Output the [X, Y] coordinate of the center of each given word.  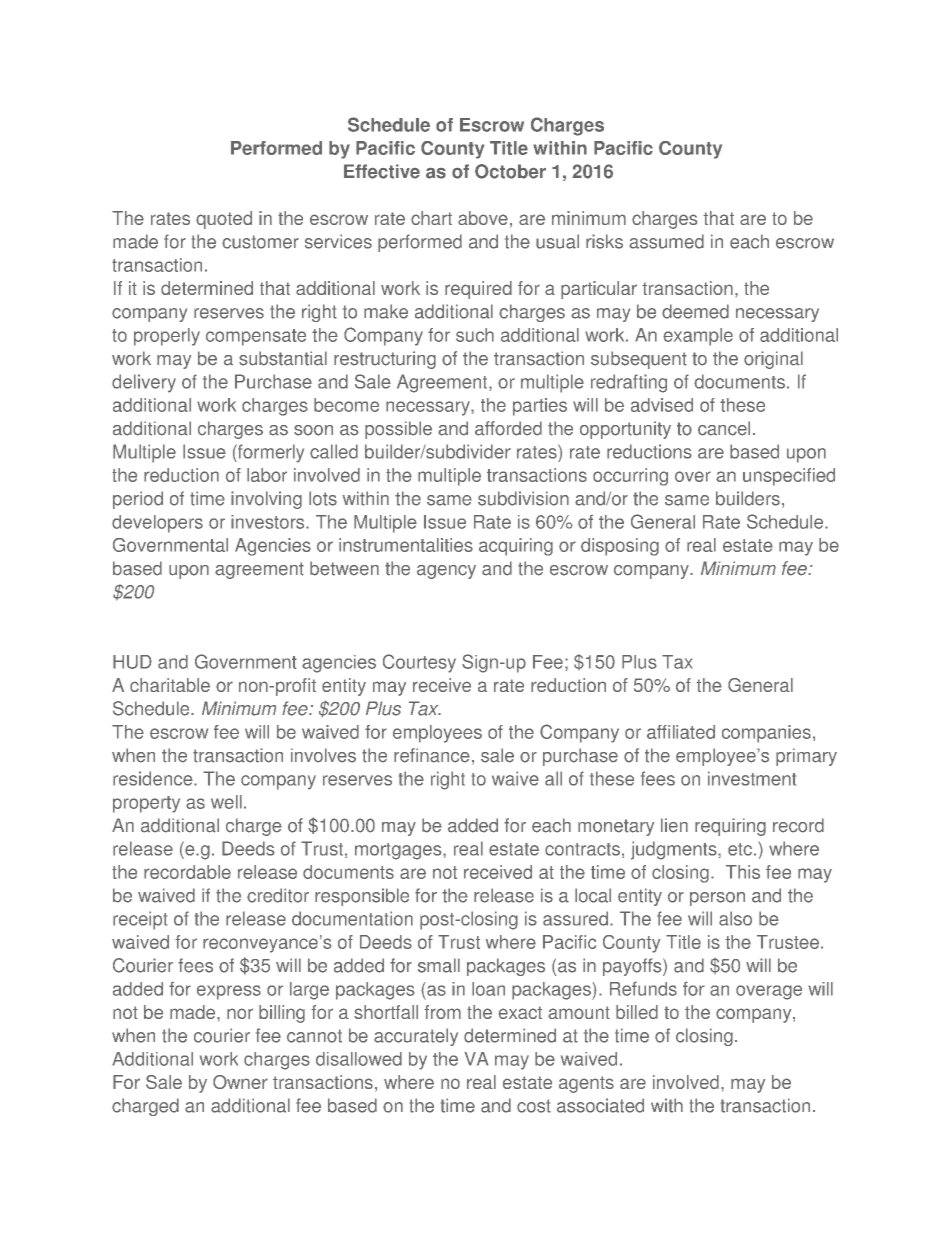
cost [534, 1106]
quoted [224, 220]
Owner [240, 1082]
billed [637, 1012]
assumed [666, 241]
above [483, 218]
